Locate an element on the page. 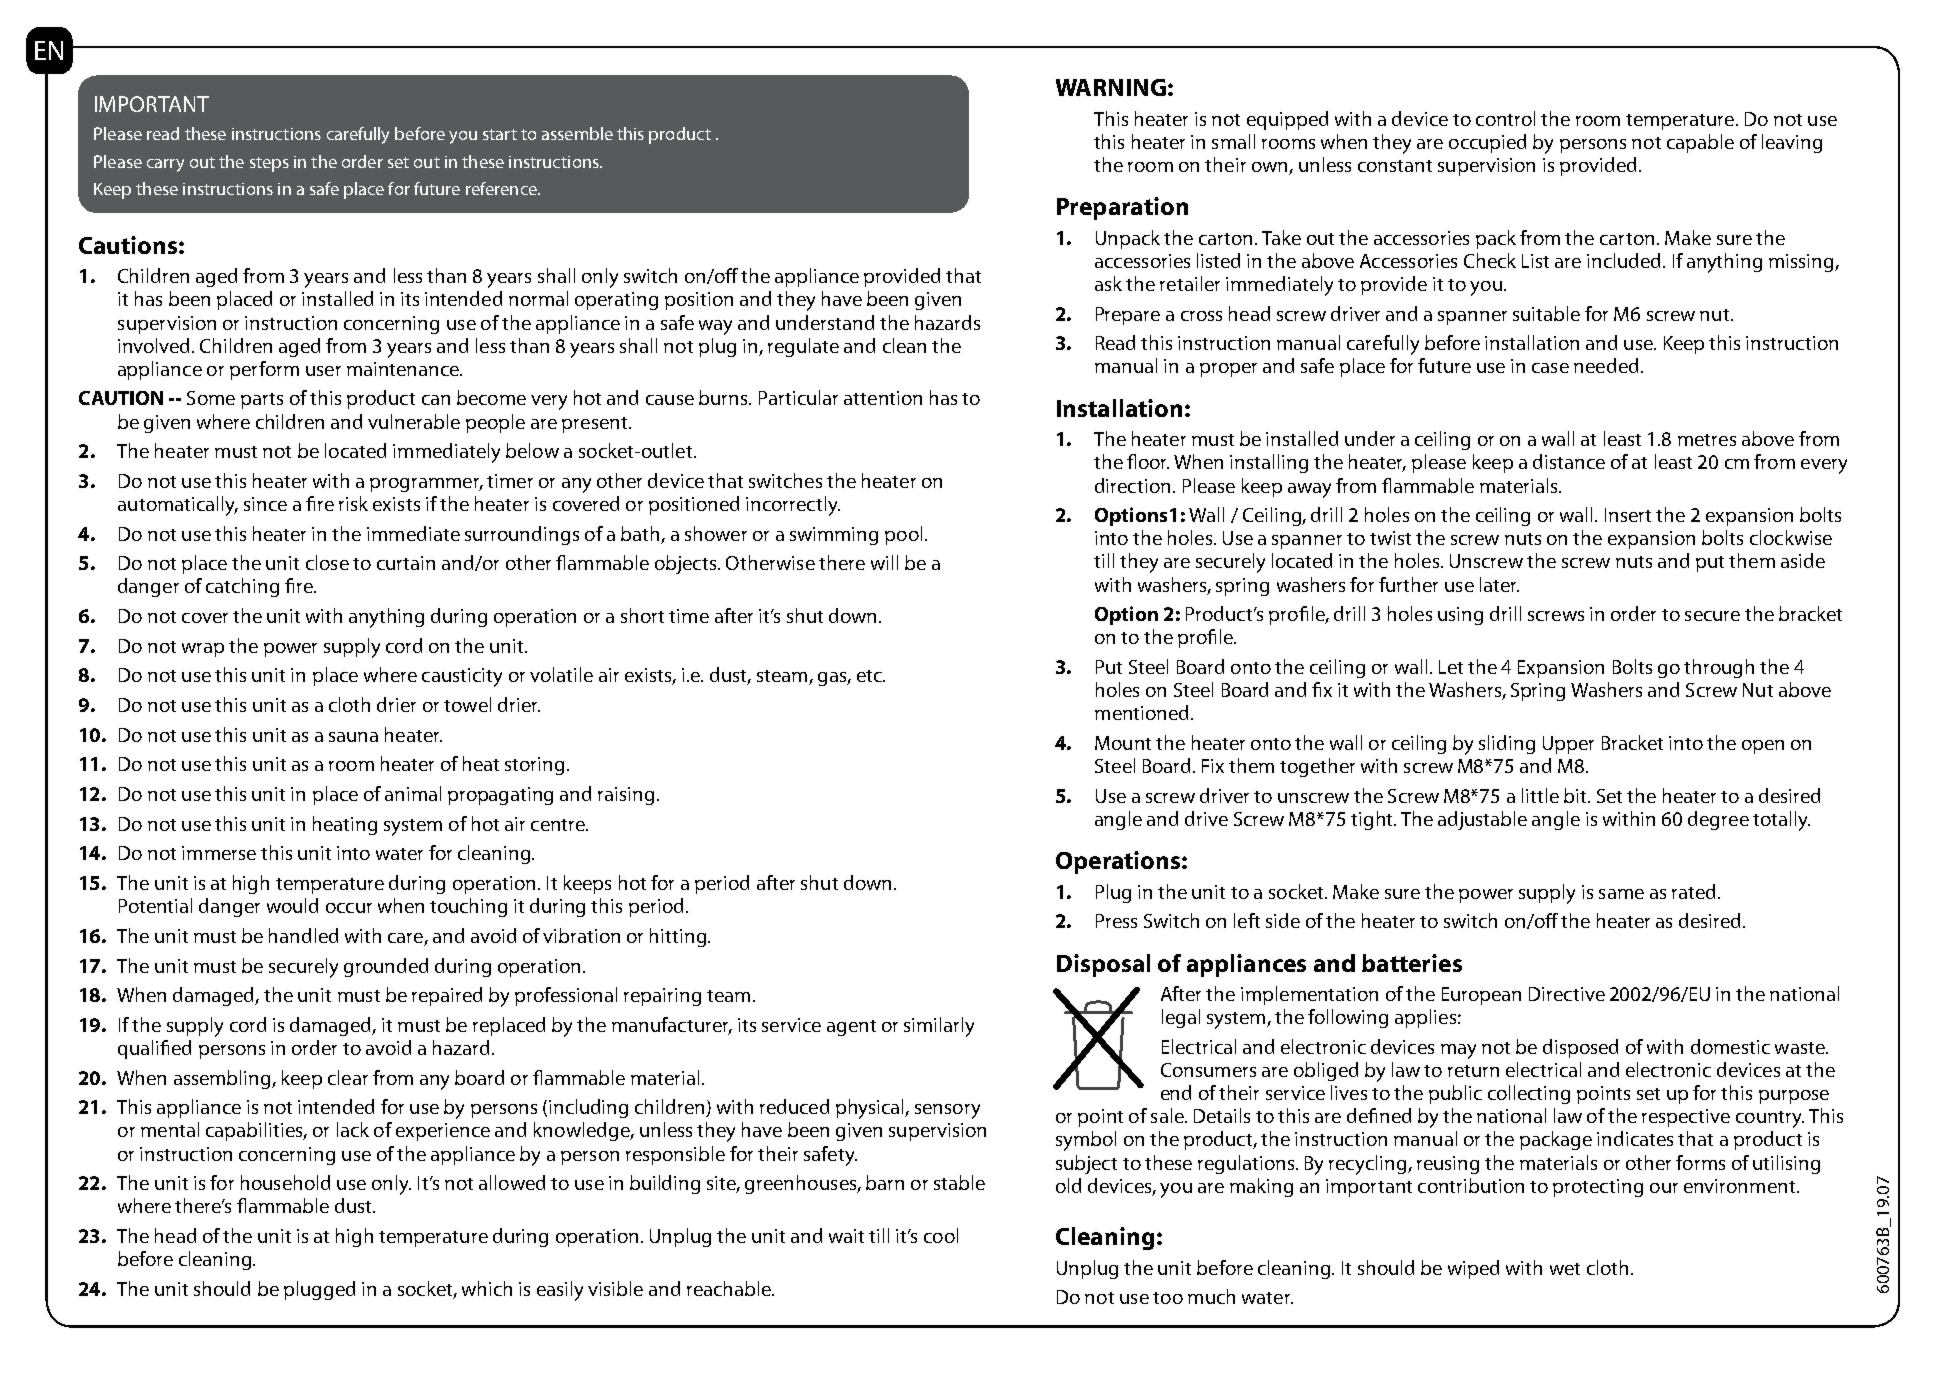 The image size is (1946, 1376). cool is located at coordinates (941, 1235).
